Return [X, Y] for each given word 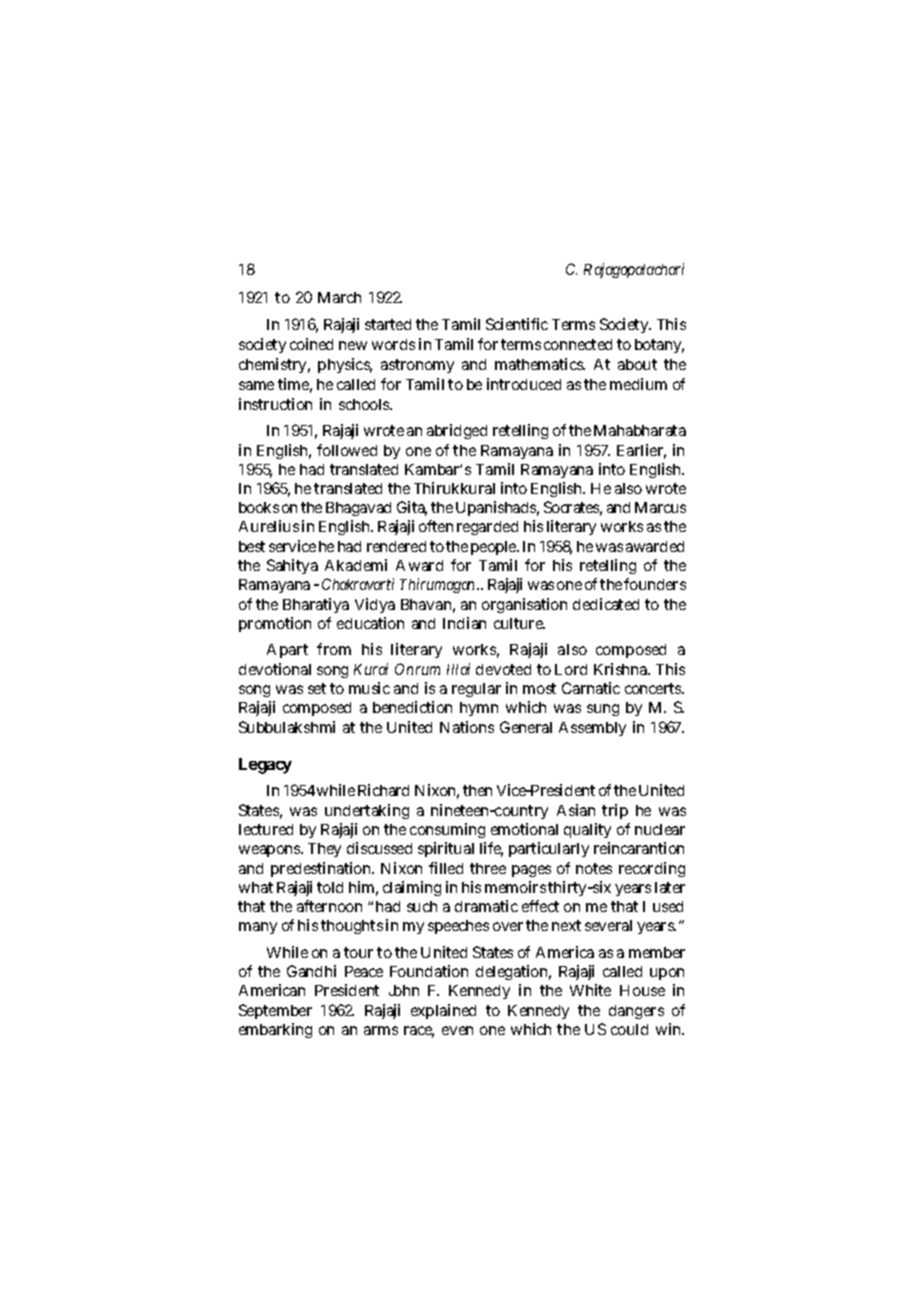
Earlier [641, 451]
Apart [287, 651]
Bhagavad [358, 509]
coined [311, 344]
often [436, 526]
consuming [447, 830]
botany [659, 346]
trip [615, 811]
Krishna [622, 669]
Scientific [517, 324]
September [275, 1011]
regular [476, 690]
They [324, 850]
